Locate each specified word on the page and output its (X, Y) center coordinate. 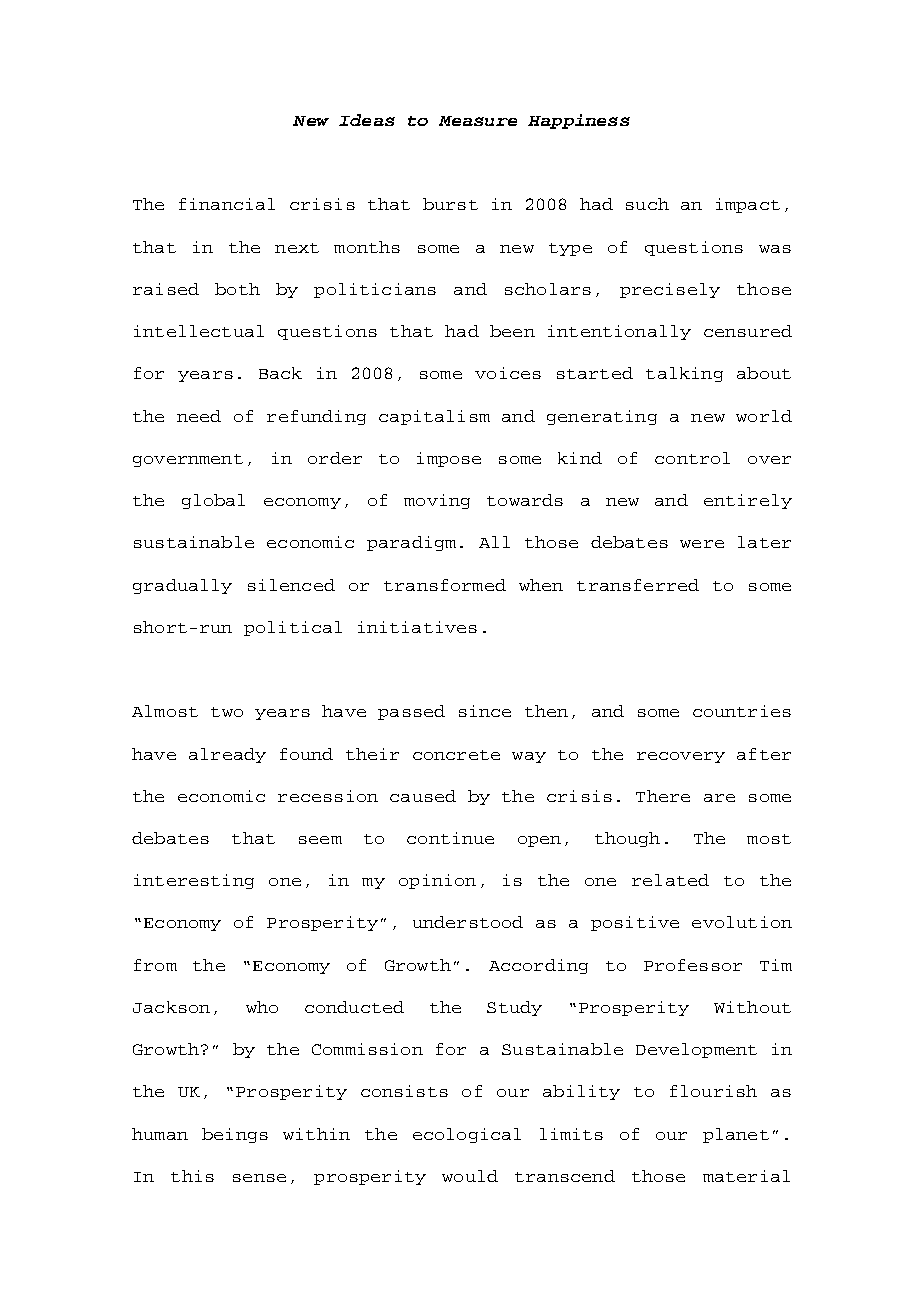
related (670, 880)
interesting (194, 881)
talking (684, 374)
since (485, 711)
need (199, 416)
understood (468, 922)
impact (748, 205)
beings (235, 1135)
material (746, 1176)
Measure (478, 121)
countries (742, 711)
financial (227, 204)
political (293, 628)
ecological (467, 1135)
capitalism (434, 417)
